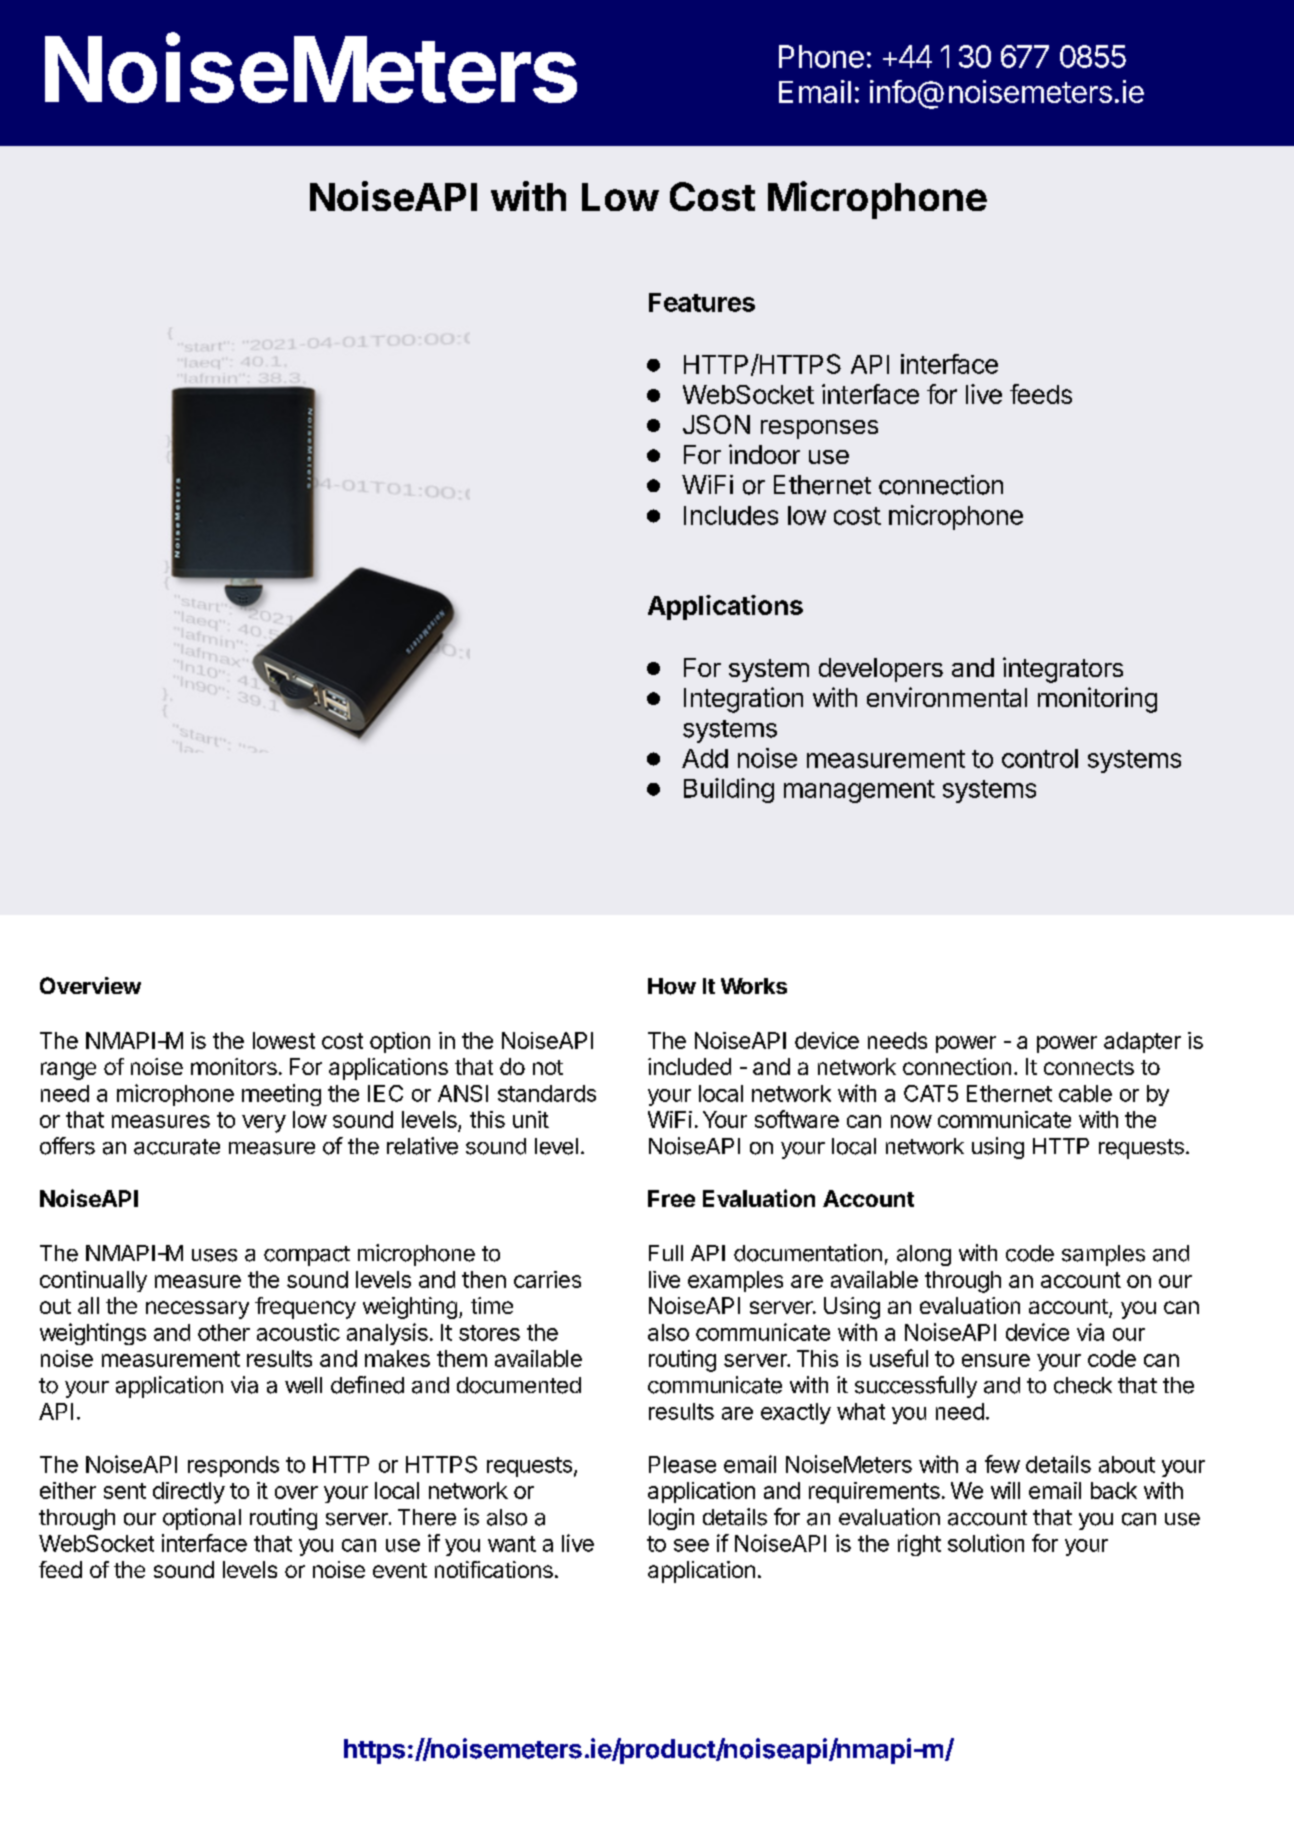  Describe the element at coordinates (819, 429) in the image. I see `responses` at that location.
